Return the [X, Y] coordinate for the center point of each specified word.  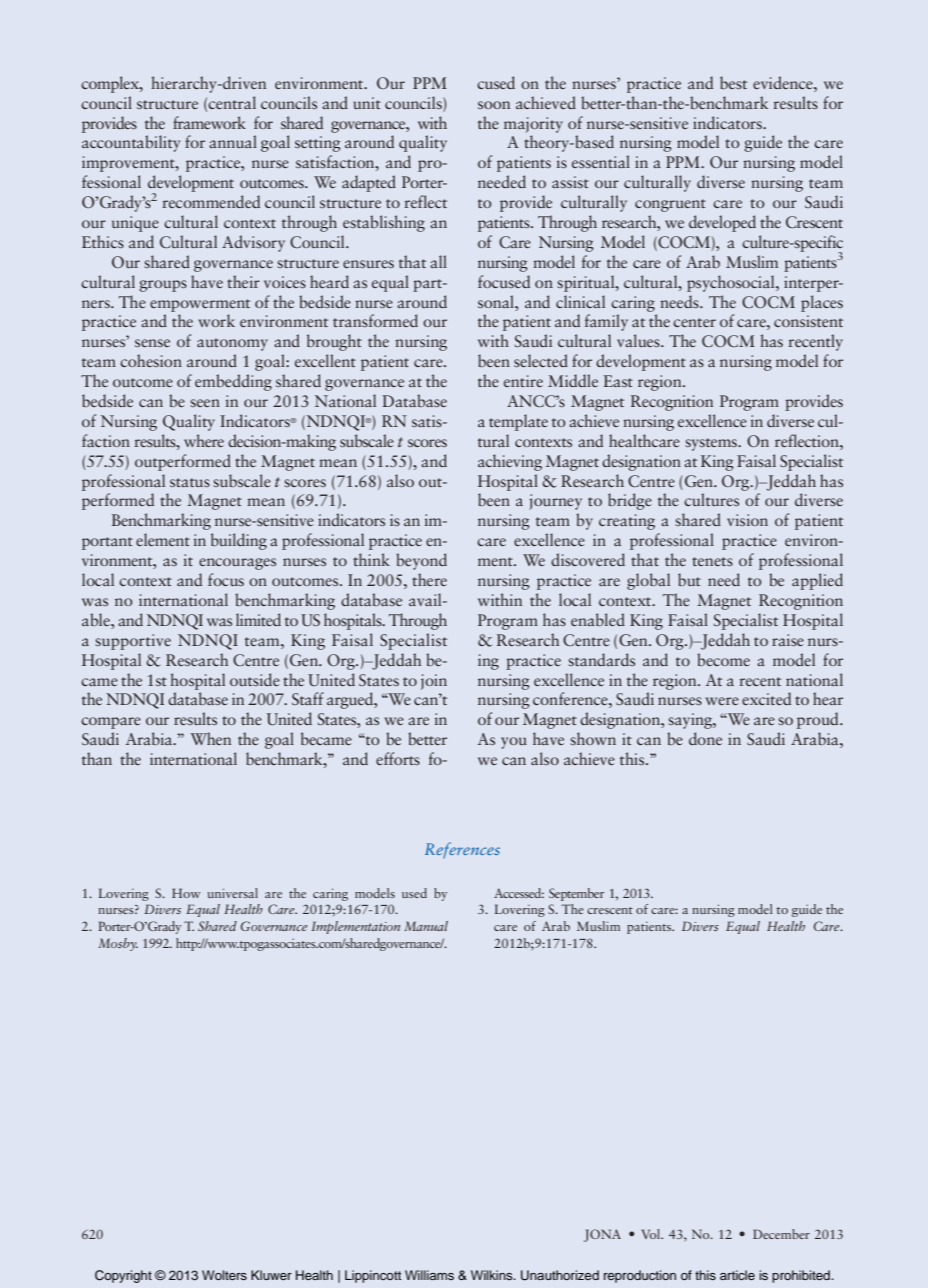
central [232, 102]
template [518, 422]
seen [205, 403]
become [723, 659]
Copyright [123, 1276]
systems [712, 444]
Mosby [118, 944]
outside [255, 679]
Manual [426, 926]
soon [494, 105]
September [576, 894]
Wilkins [493, 1275]
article [737, 1275]
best [733, 82]
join [434, 682]
